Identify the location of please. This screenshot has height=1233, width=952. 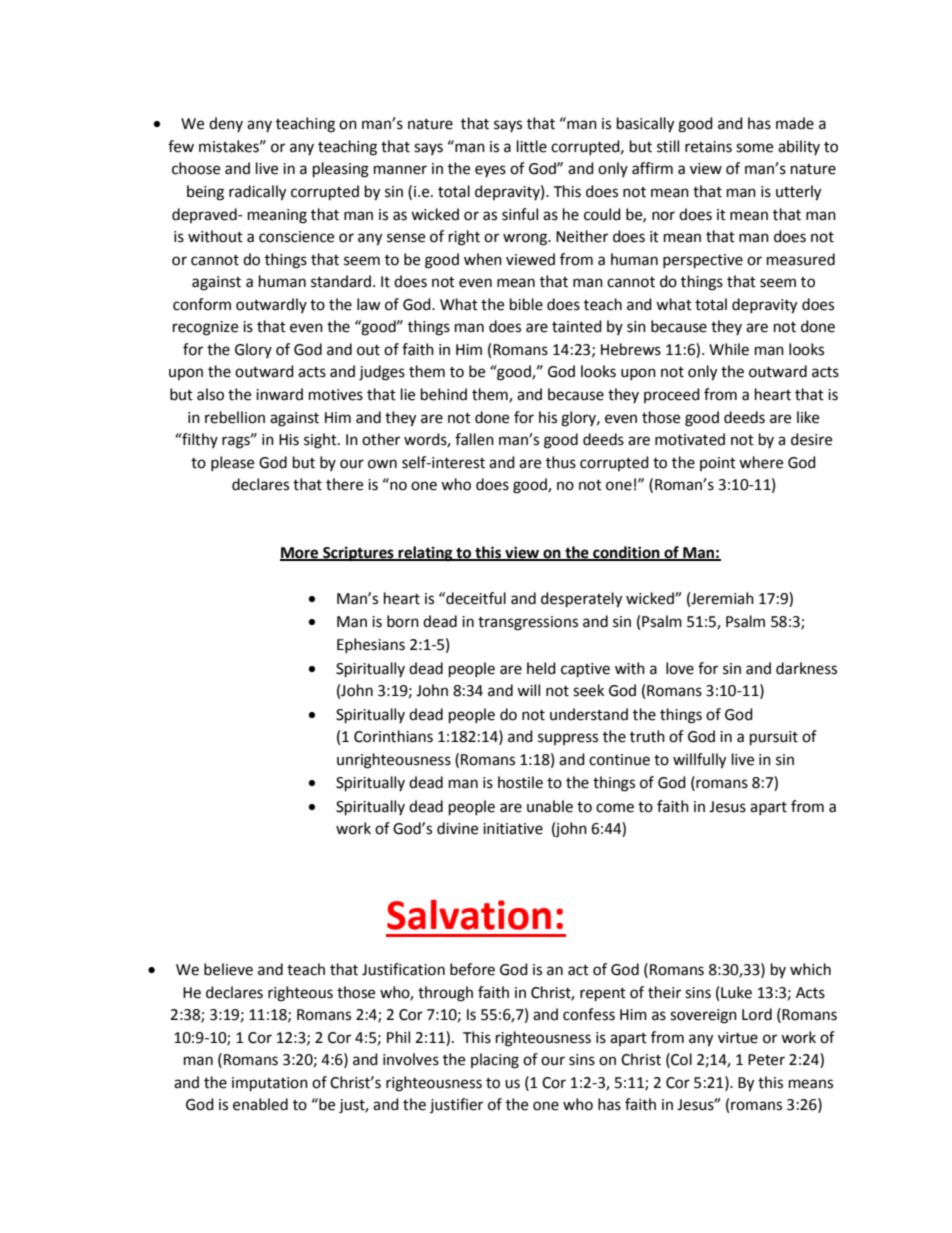
(232, 463).
